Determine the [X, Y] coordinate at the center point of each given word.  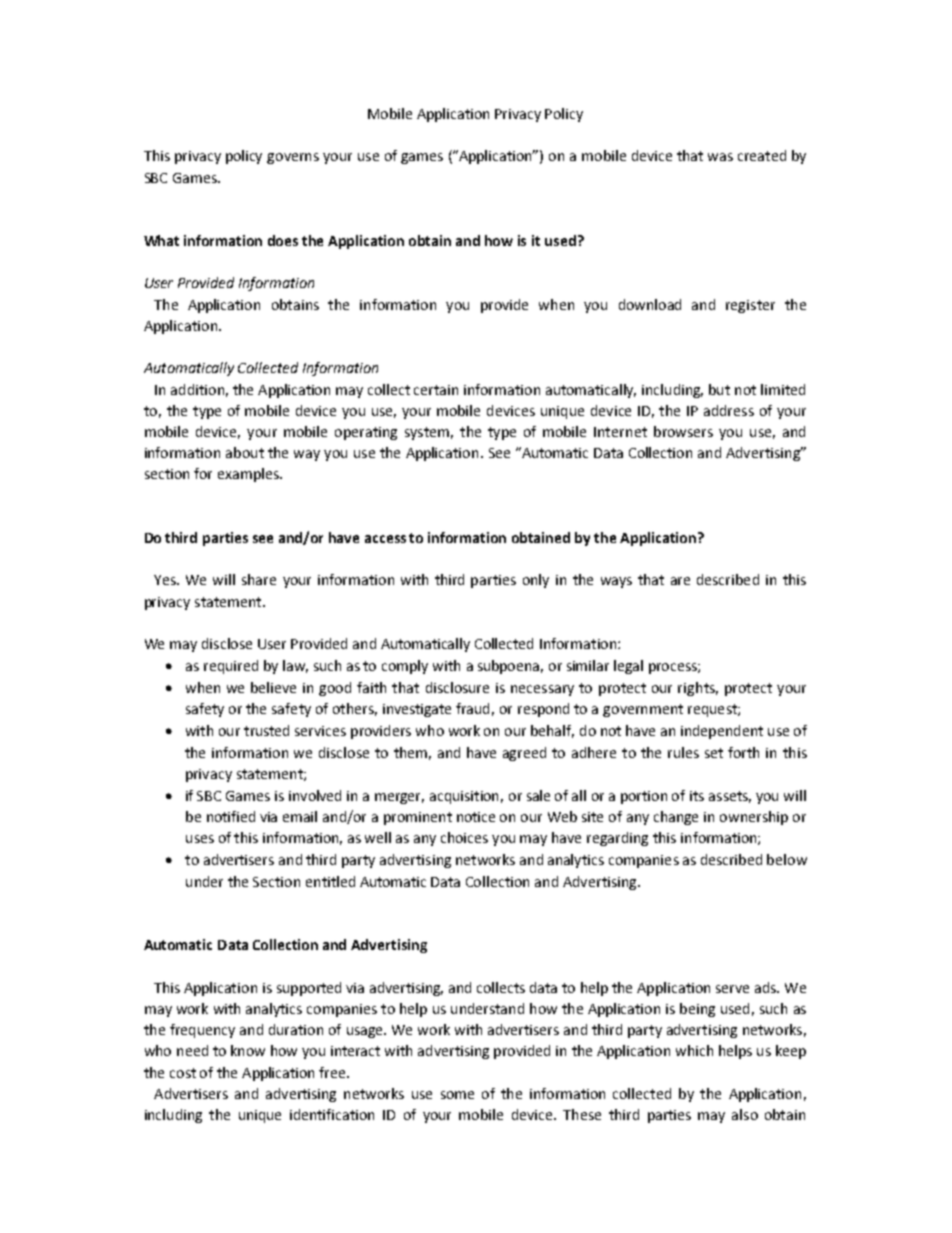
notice [476, 817]
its [697, 796]
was [720, 157]
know [248, 1050]
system [427, 433]
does [283, 240]
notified [231, 816]
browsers [683, 431]
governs [293, 158]
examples [249, 475]
